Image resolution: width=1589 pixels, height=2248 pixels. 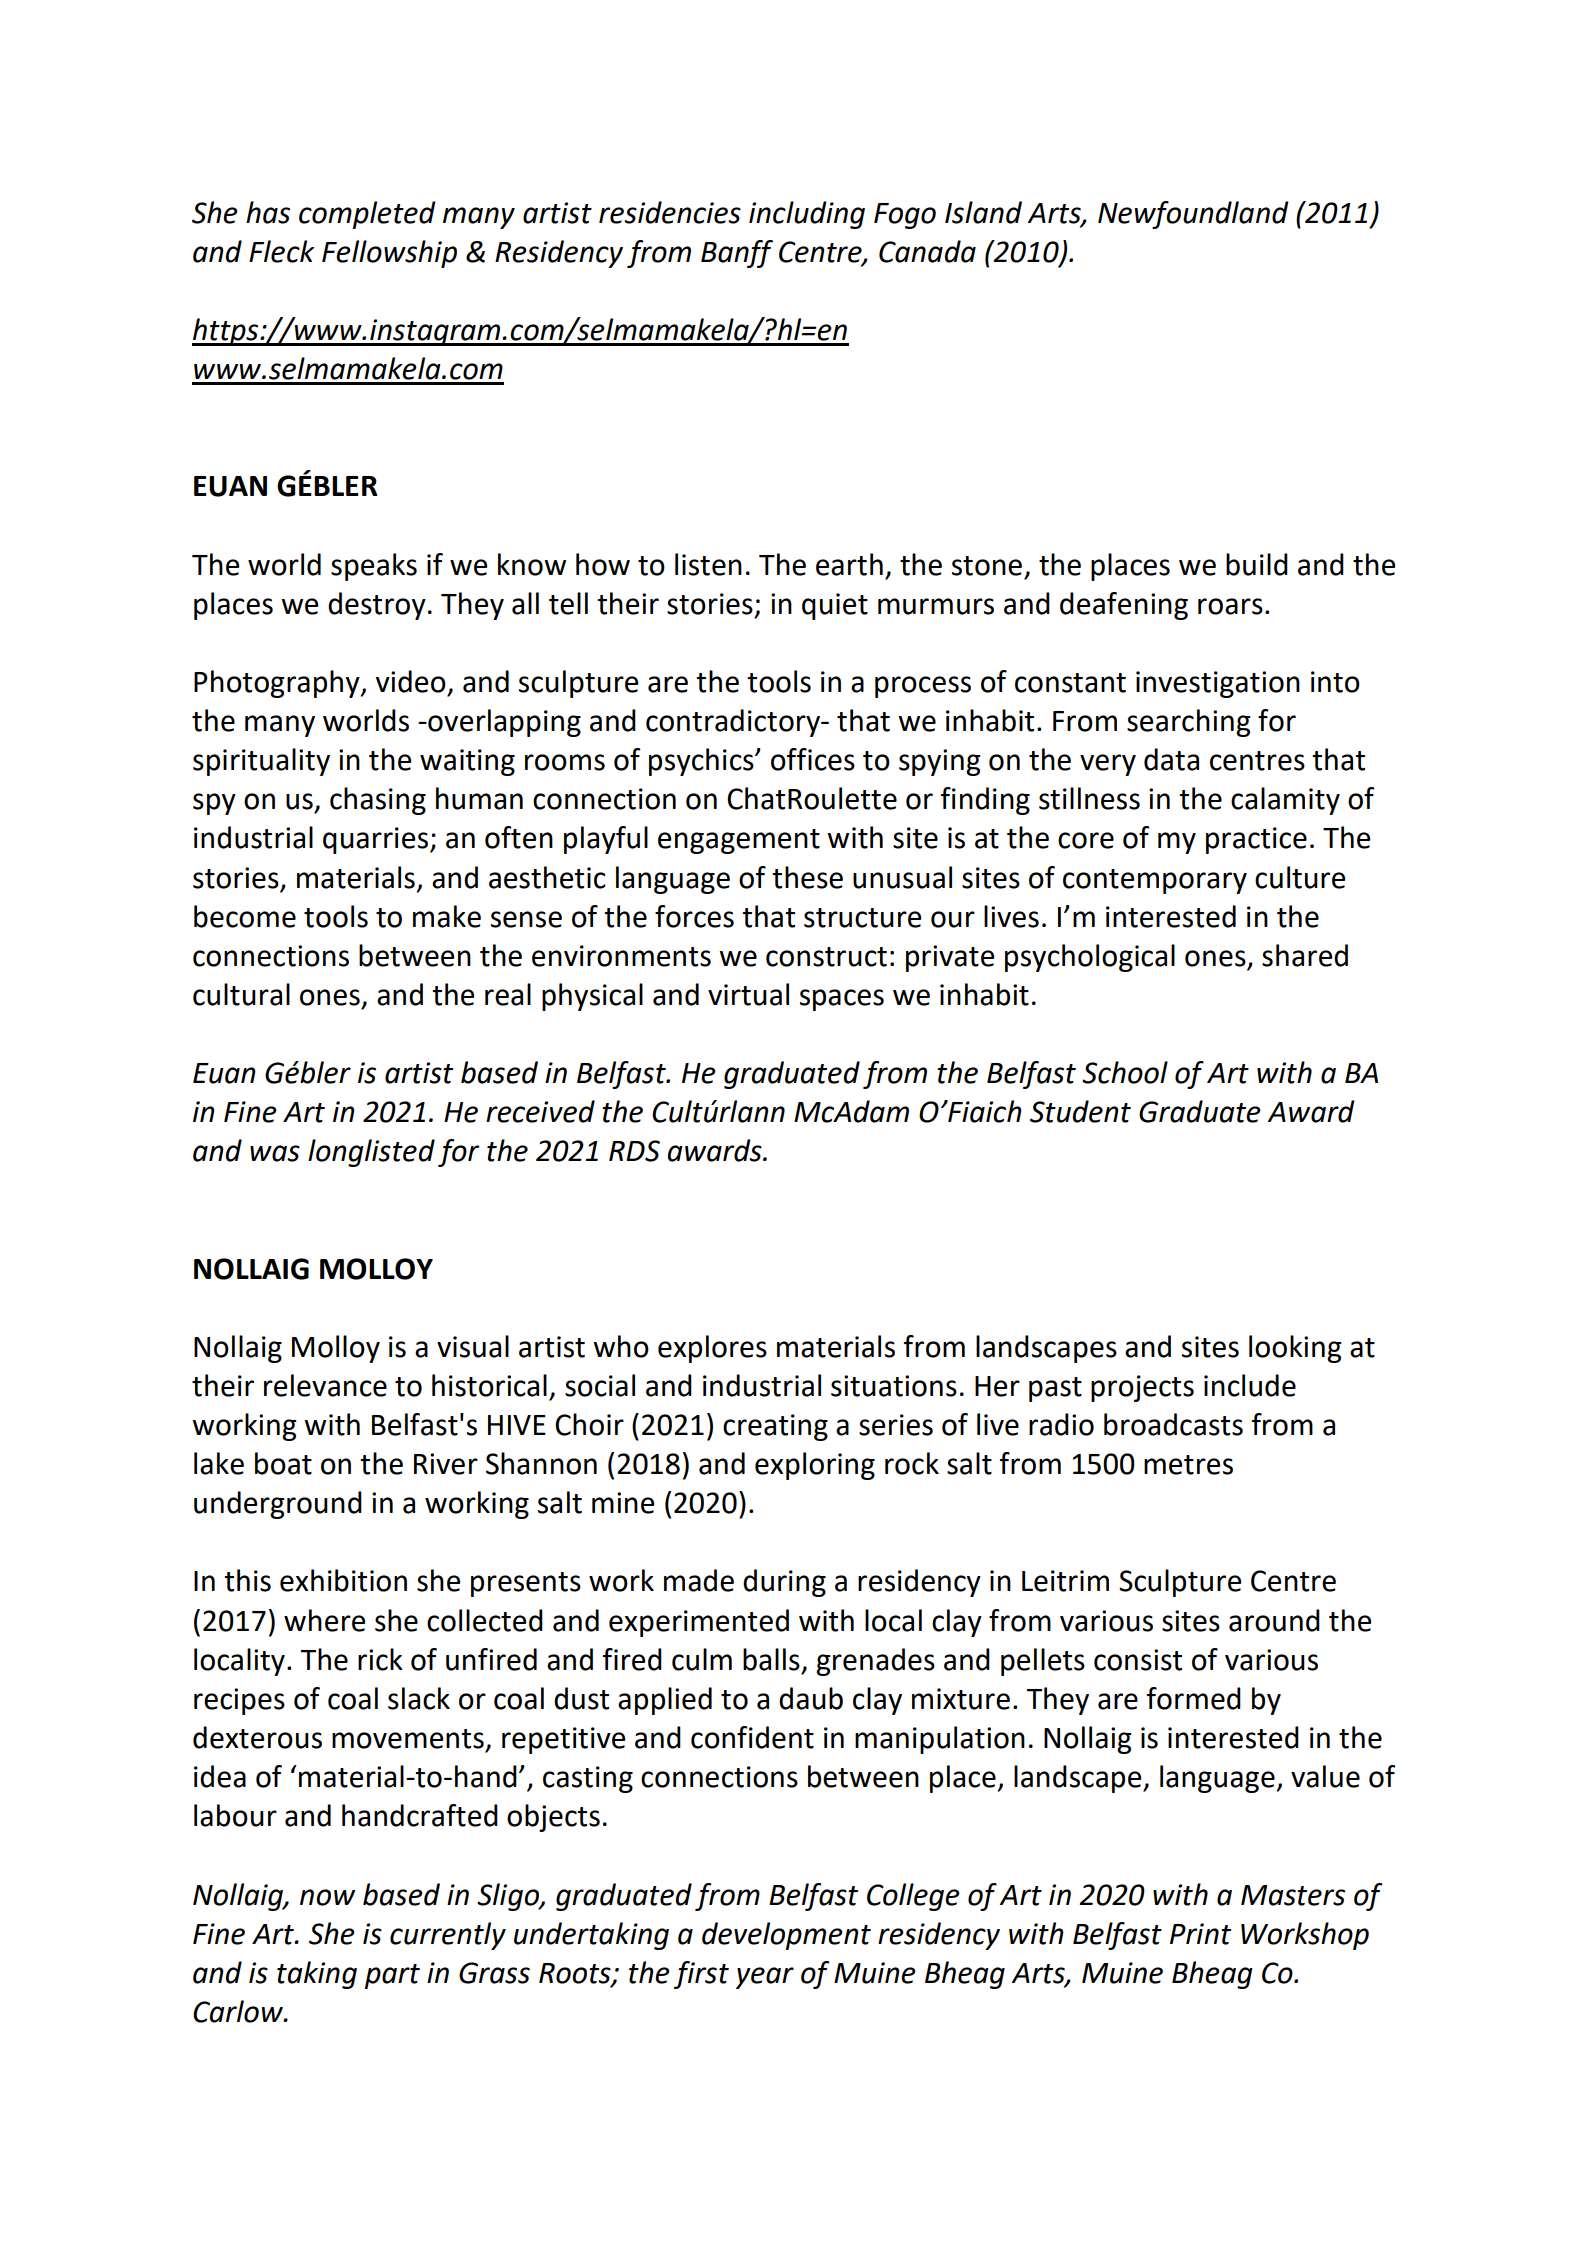 I want to click on Banff, so click(x=737, y=254).
